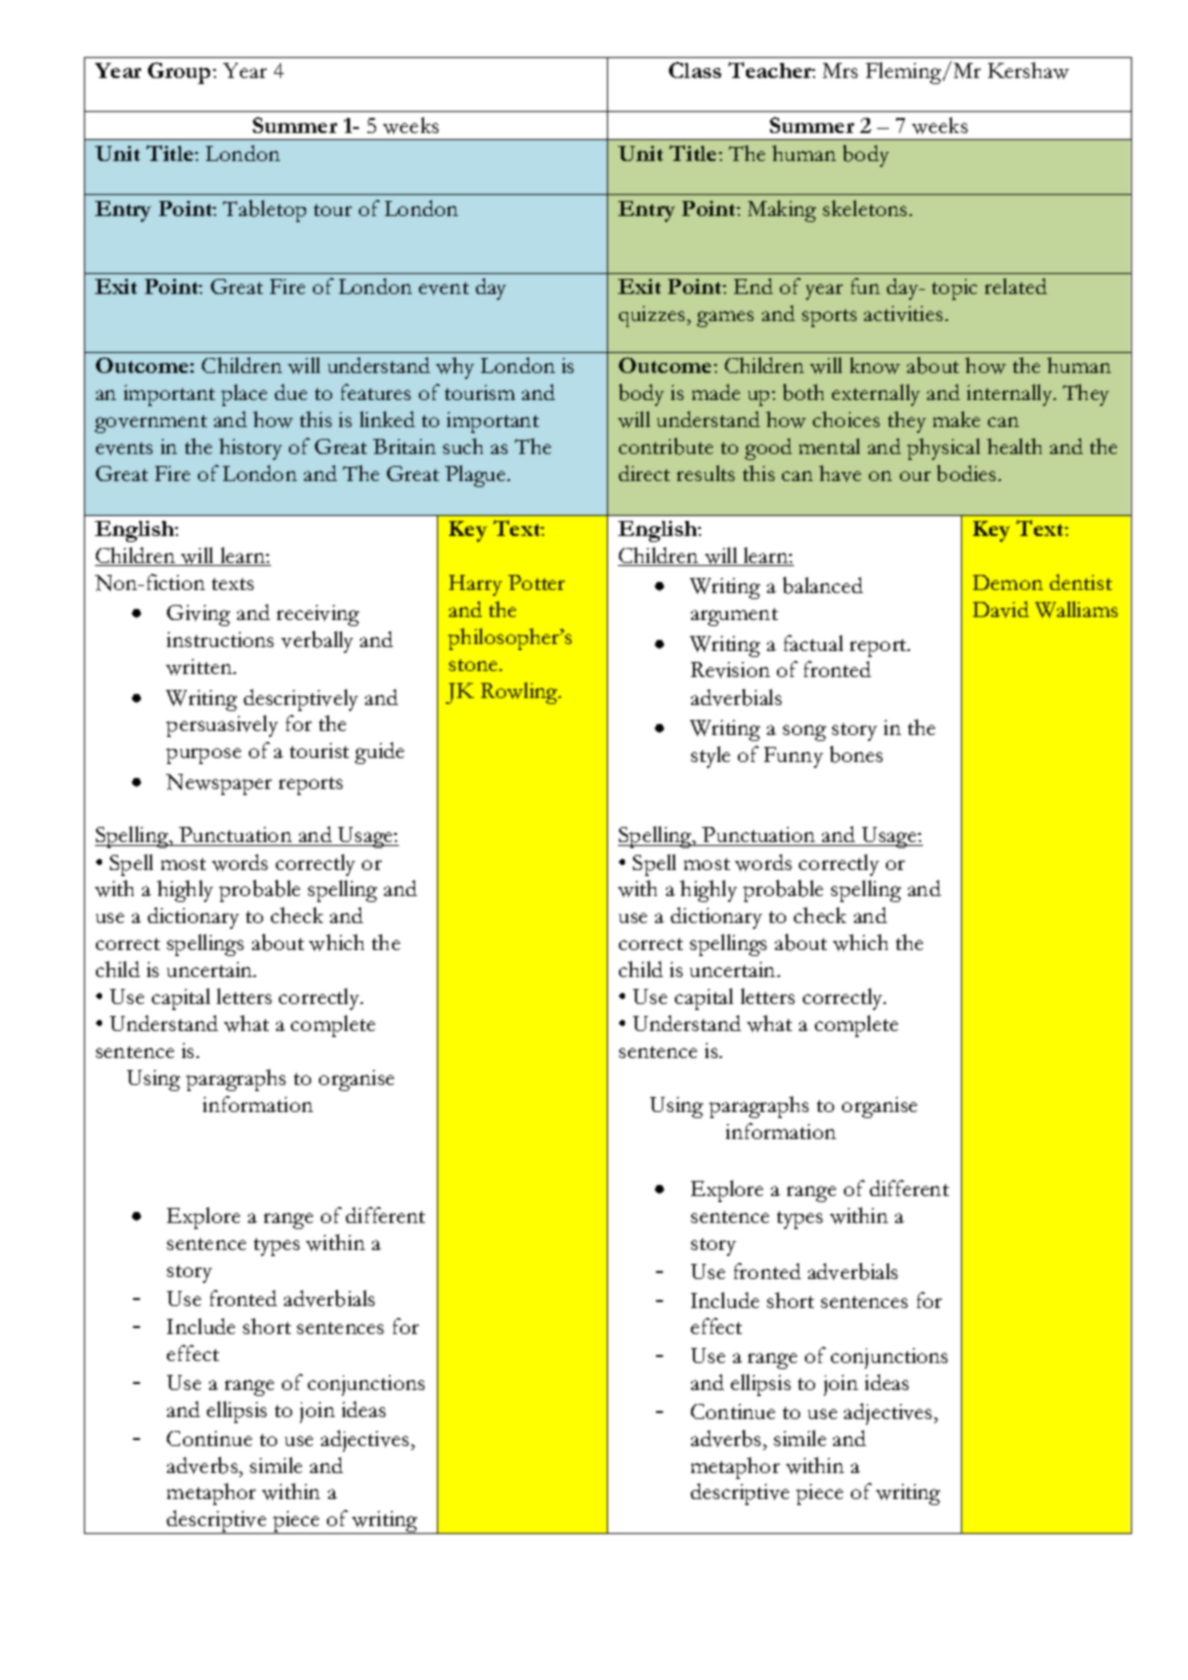 The height and width of the page is (1680, 1188). Describe the element at coordinates (956, 419) in the page. I see `make` at that location.
